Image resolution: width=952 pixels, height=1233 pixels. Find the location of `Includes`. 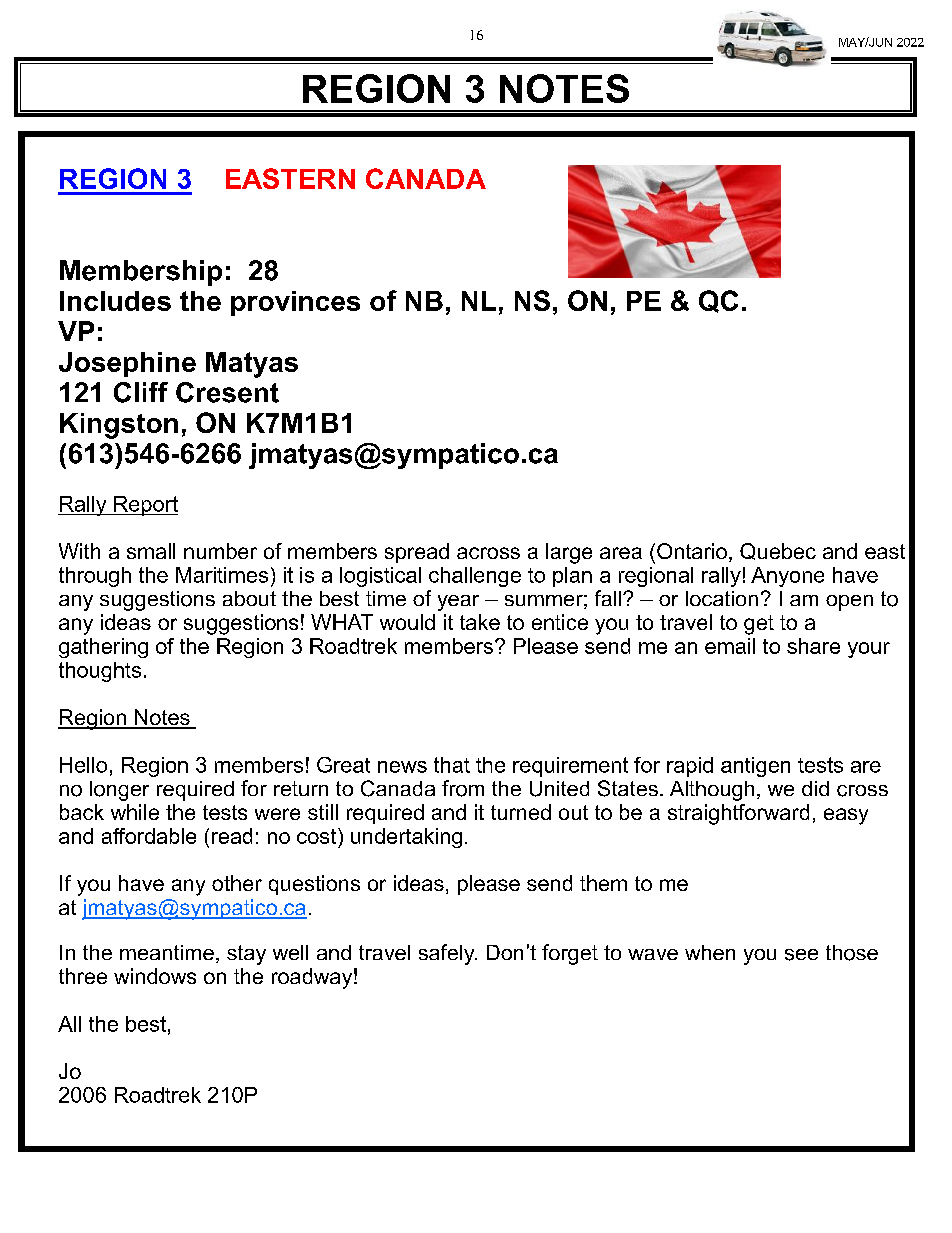

Includes is located at coordinates (115, 301).
